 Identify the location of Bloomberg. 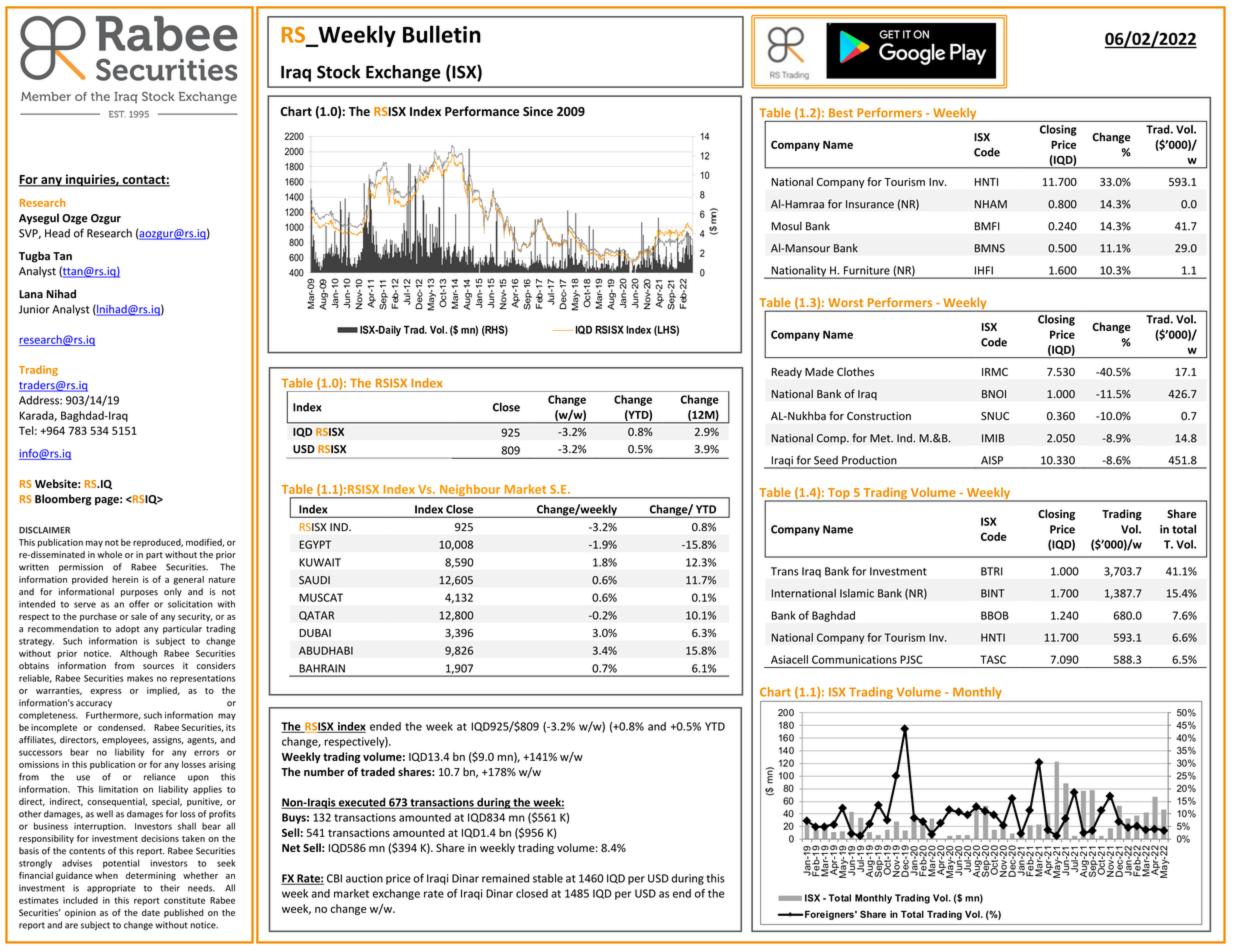
(63, 500).
